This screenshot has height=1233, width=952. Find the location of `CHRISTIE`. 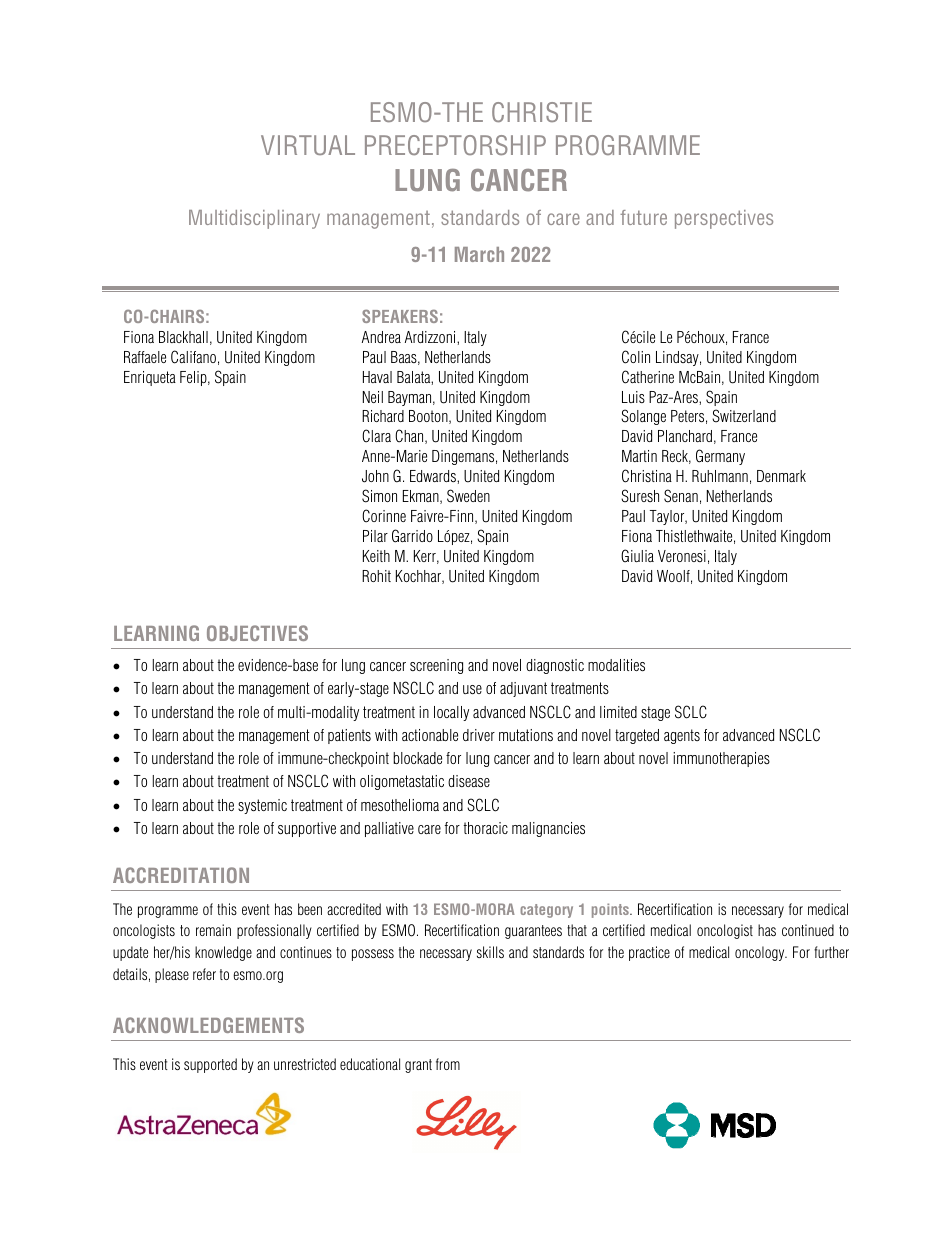

CHRISTIE is located at coordinates (542, 112).
